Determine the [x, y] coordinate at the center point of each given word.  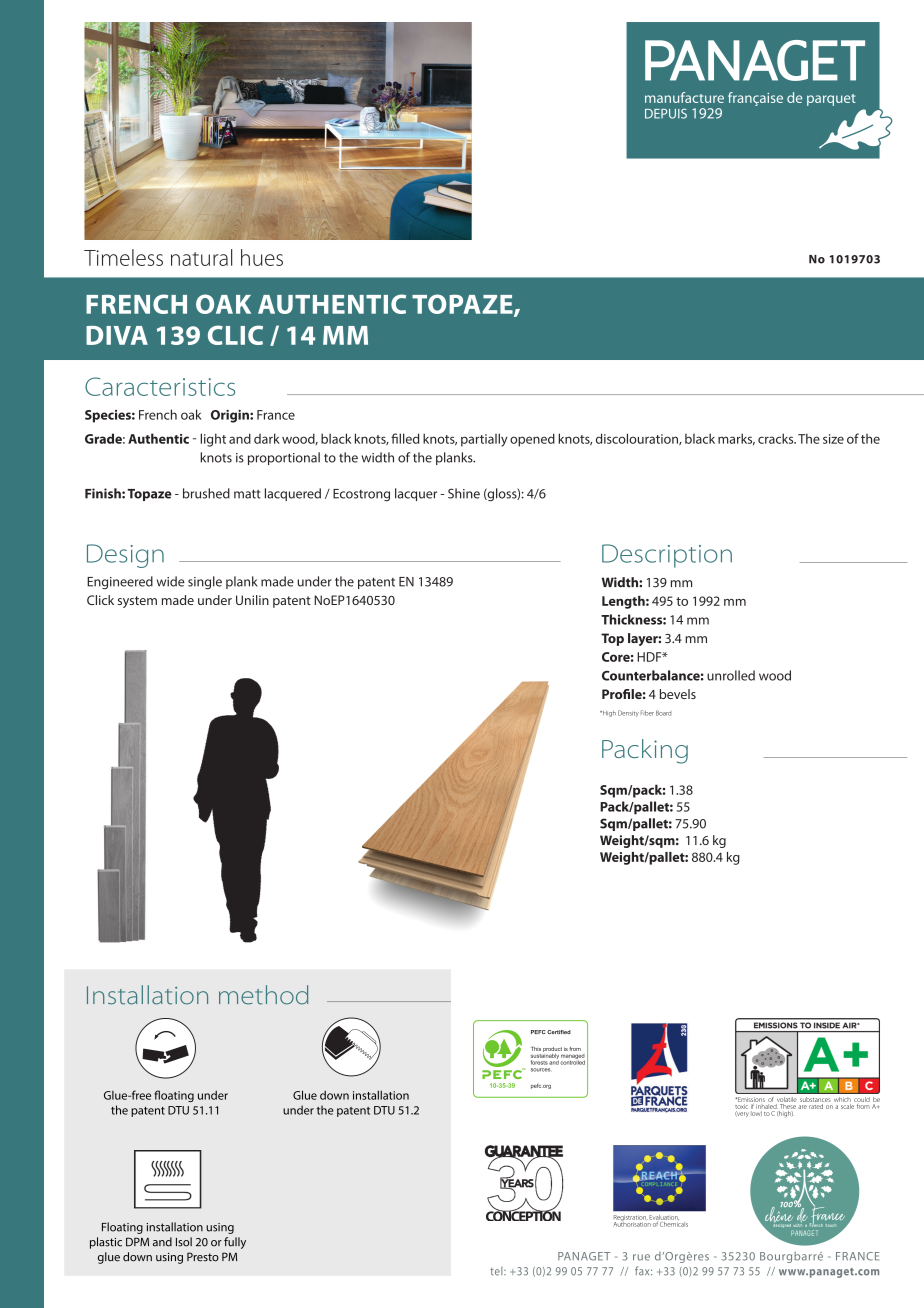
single [205, 583]
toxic [741, 1106]
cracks [777, 438]
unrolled [731, 675]
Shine [464, 493]
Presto [203, 1257]
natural [201, 257]
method [263, 995]
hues [262, 257]
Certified [559, 1032]
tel [497, 1271]
